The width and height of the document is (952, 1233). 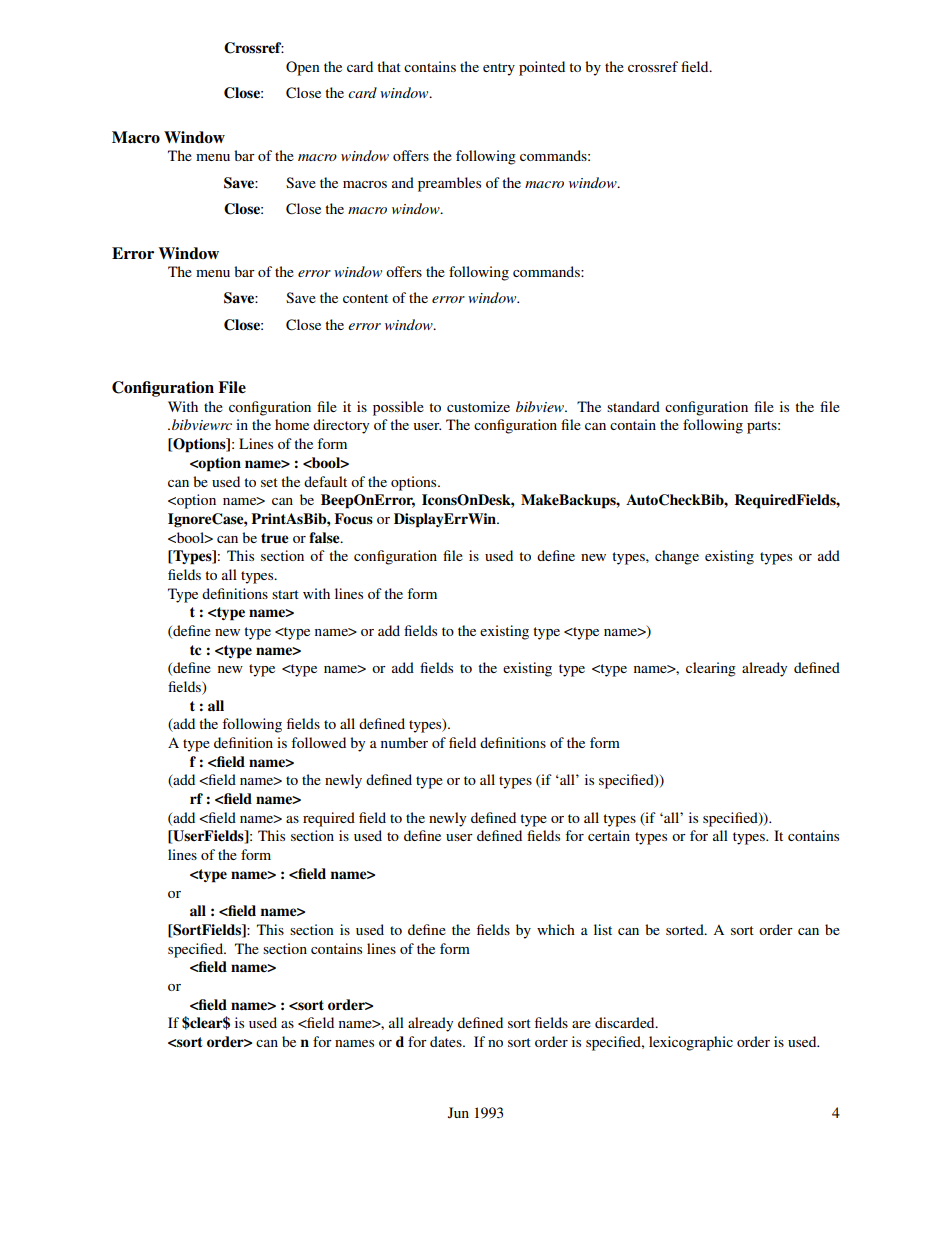 What do you see at coordinates (542, 68) in the document?
I see `pointed` at bounding box center [542, 68].
